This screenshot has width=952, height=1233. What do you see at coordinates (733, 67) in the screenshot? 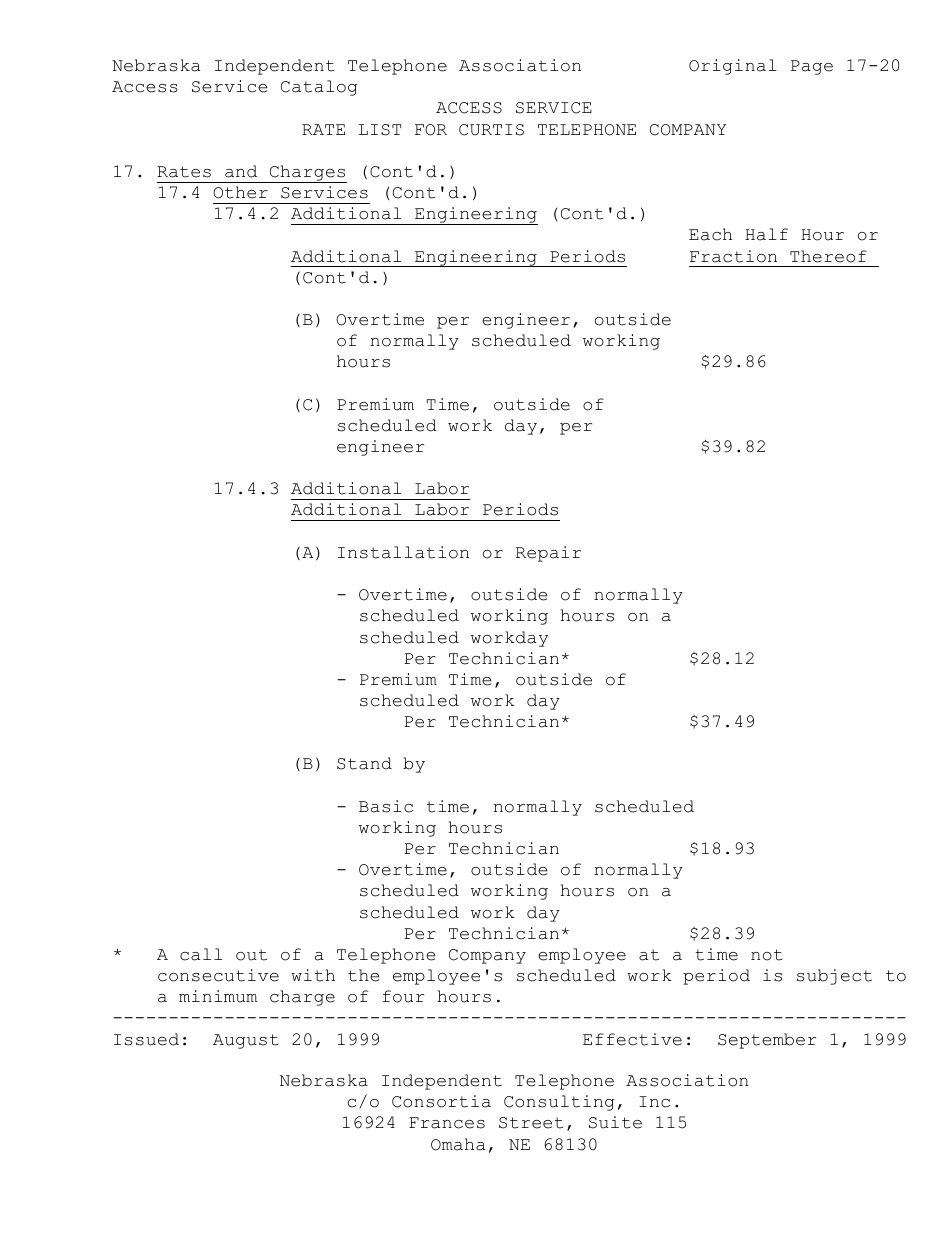
I see `Original` at bounding box center [733, 67].
